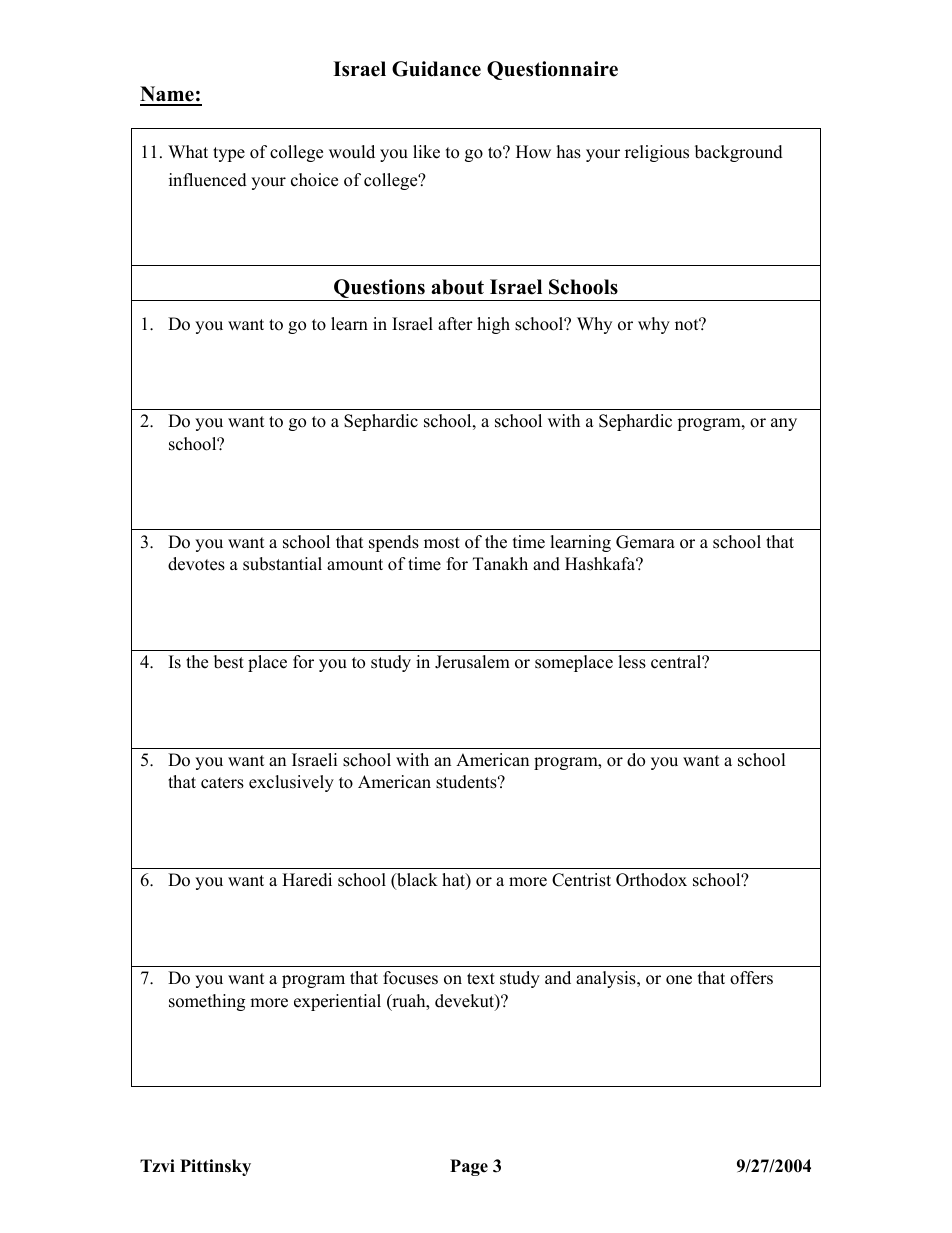 The image size is (952, 1233). What do you see at coordinates (581, 880) in the image?
I see `Centrist` at bounding box center [581, 880].
